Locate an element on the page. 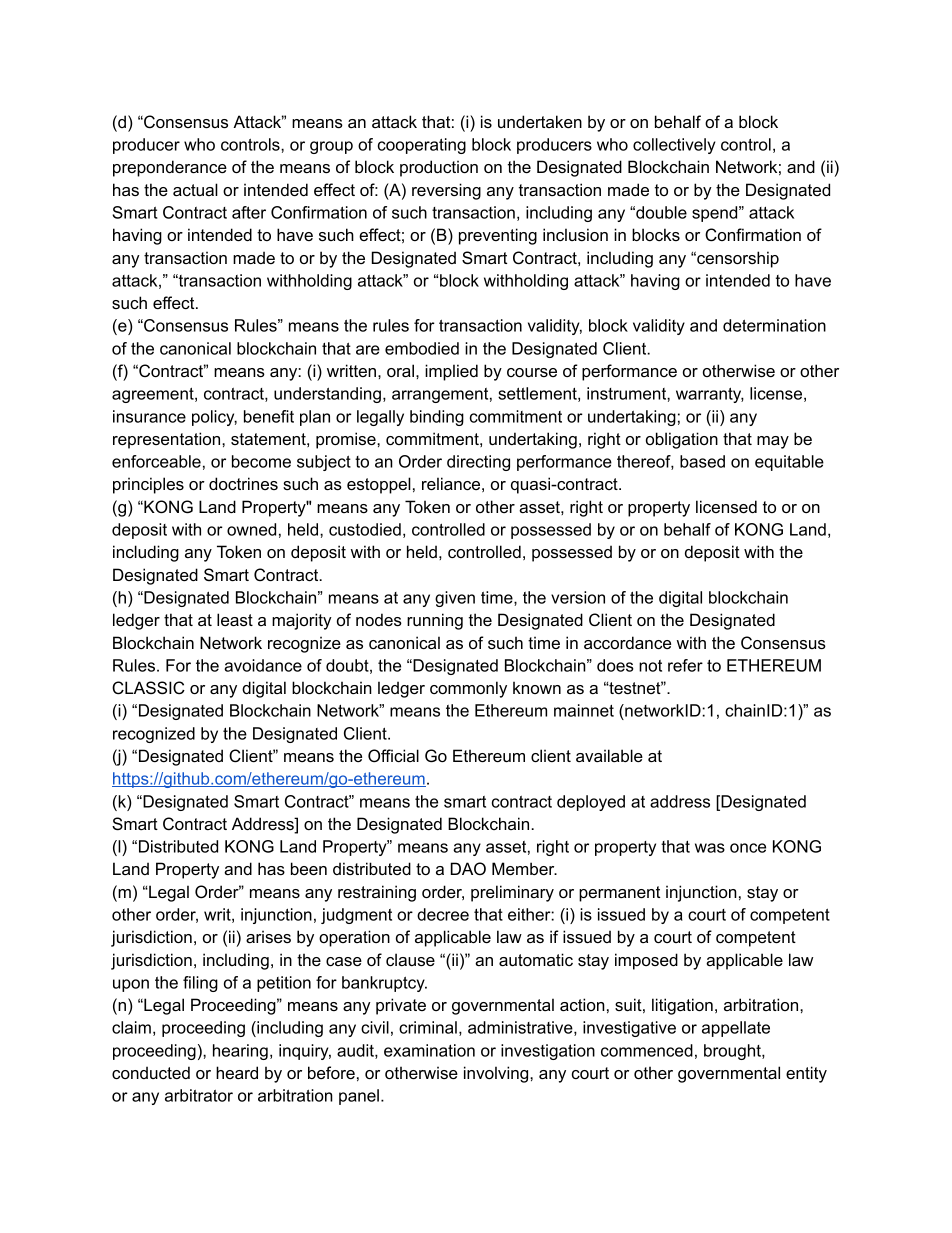 Image resolution: width=952 pixels, height=1233 pixels. heard is located at coordinates (237, 1072).
